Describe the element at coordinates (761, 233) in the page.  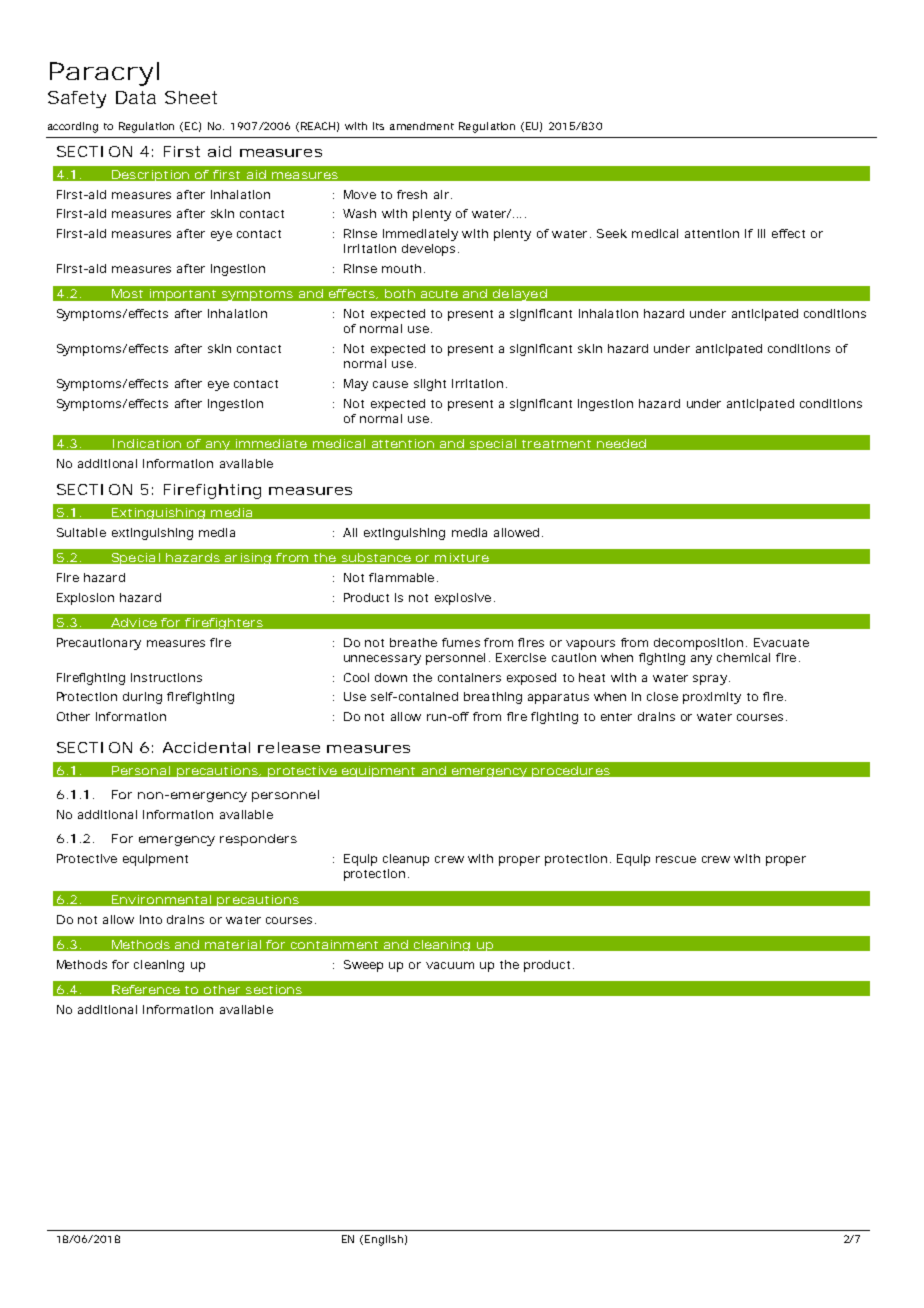
I see `ill` at that location.
